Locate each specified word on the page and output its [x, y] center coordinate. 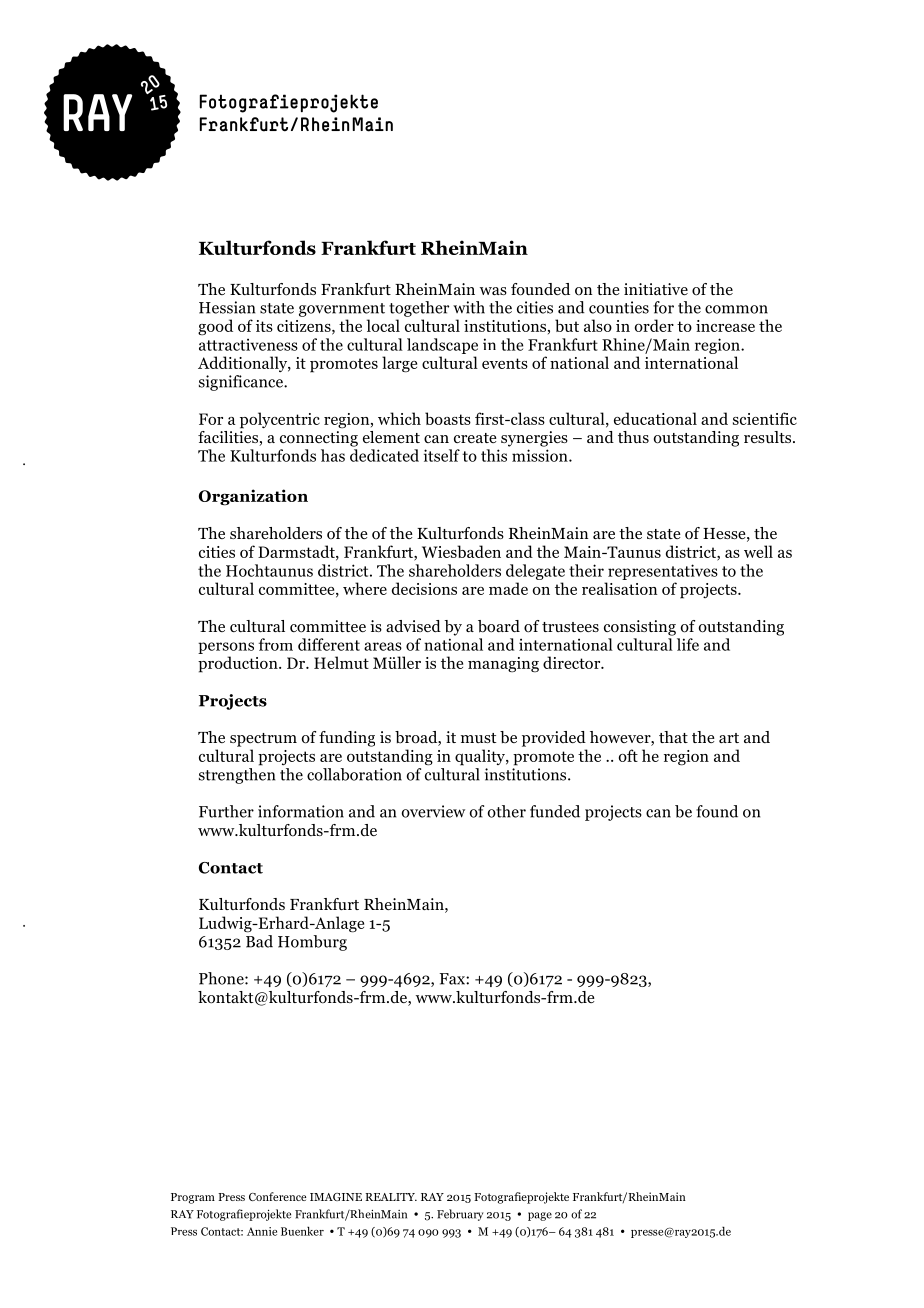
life [688, 644]
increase [725, 326]
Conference [277, 1196]
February [460, 1215]
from [276, 644]
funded [555, 811]
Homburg [312, 943]
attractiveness [248, 344]
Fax [453, 979]
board [499, 626]
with [469, 307]
